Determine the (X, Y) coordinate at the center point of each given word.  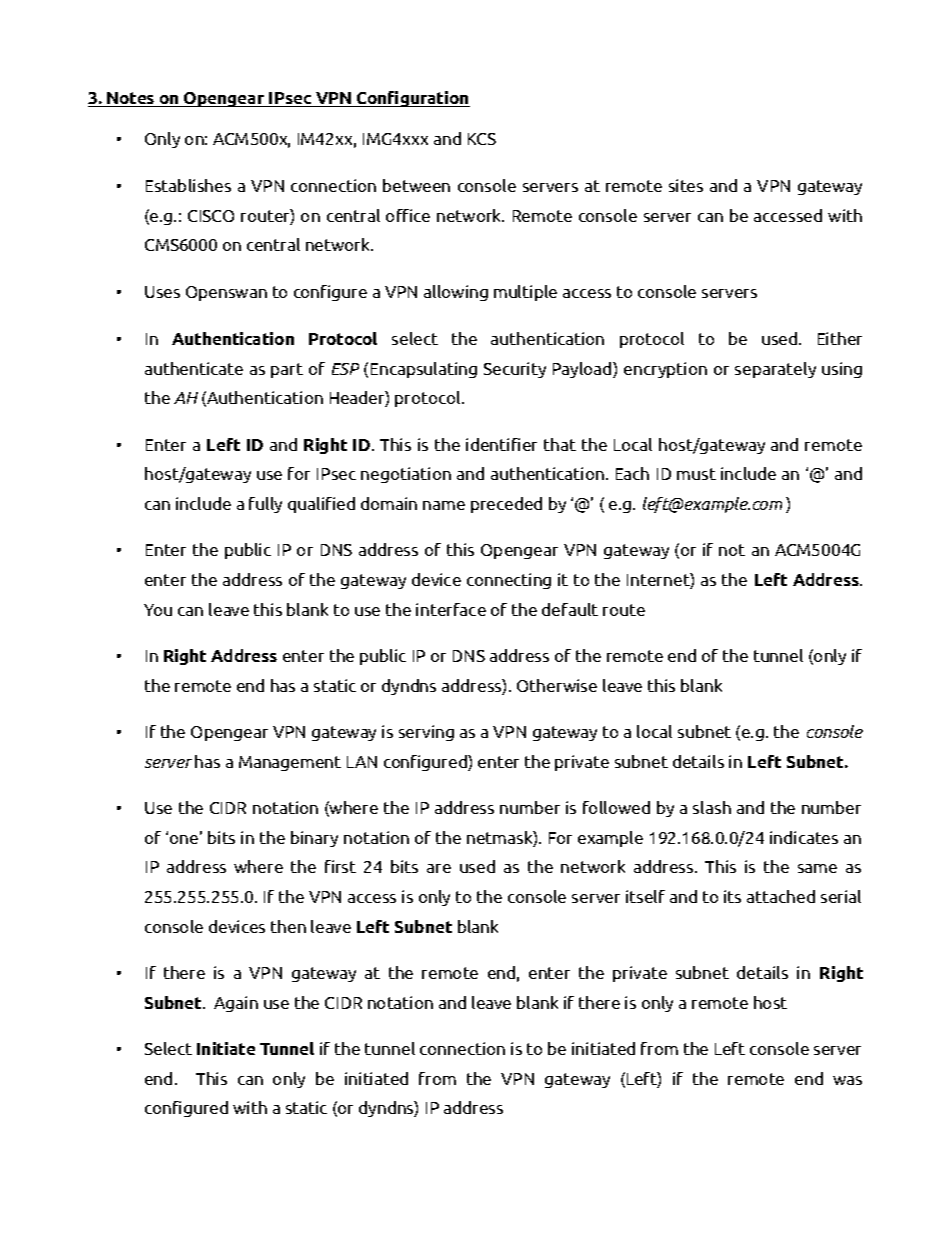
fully (265, 505)
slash (712, 807)
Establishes (188, 185)
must (696, 474)
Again (236, 1004)
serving (426, 733)
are (439, 868)
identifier (501, 444)
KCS (482, 139)
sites (686, 185)
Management (290, 763)
